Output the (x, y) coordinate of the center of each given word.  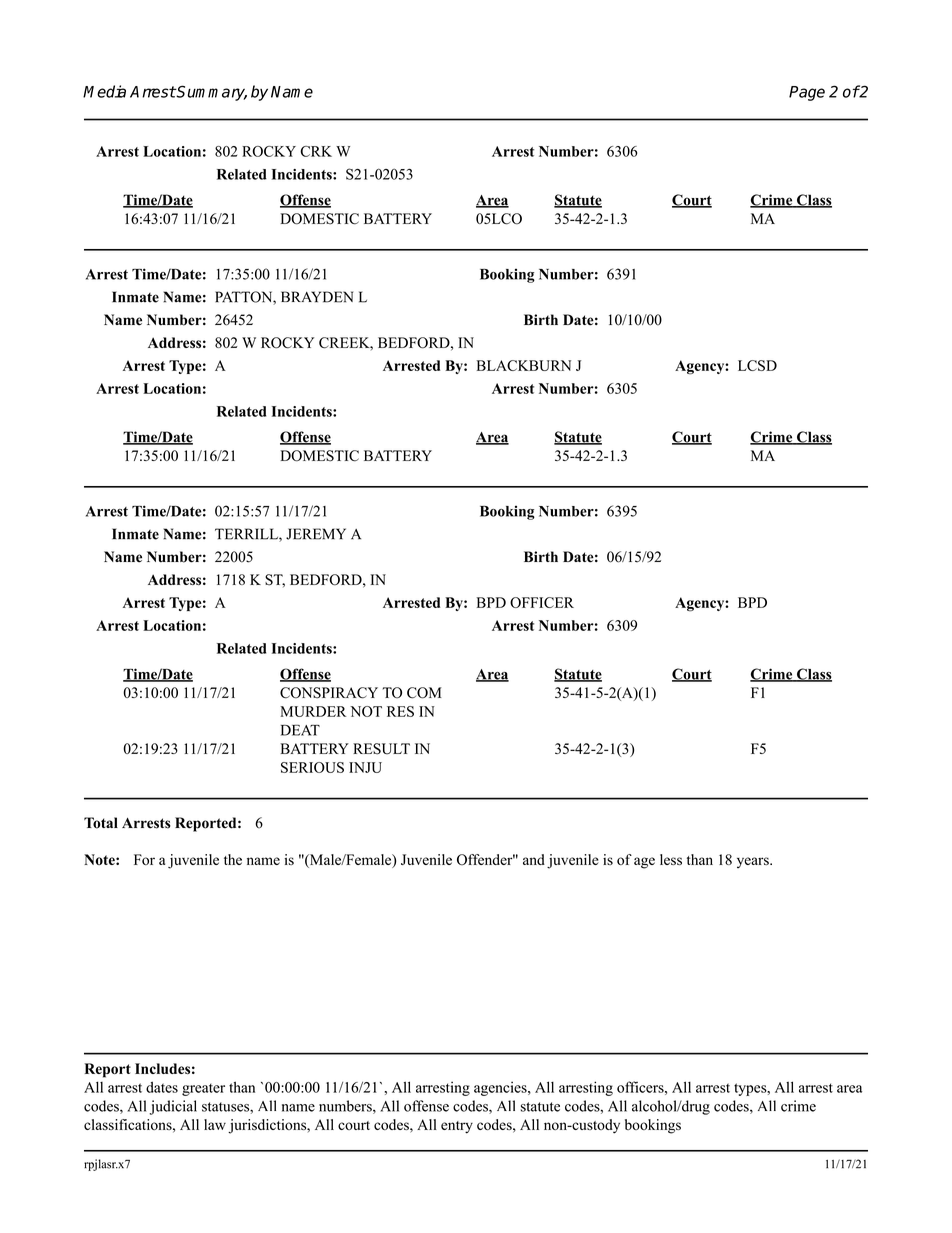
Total (101, 823)
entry (457, 1127)
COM (424, 693)
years (754, 862)
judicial (173, 1107)
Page (807, 93)
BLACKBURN (524, 365)
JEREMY (316, 534)
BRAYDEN (317, 297)
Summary (211, 93)
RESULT (381, 749)
